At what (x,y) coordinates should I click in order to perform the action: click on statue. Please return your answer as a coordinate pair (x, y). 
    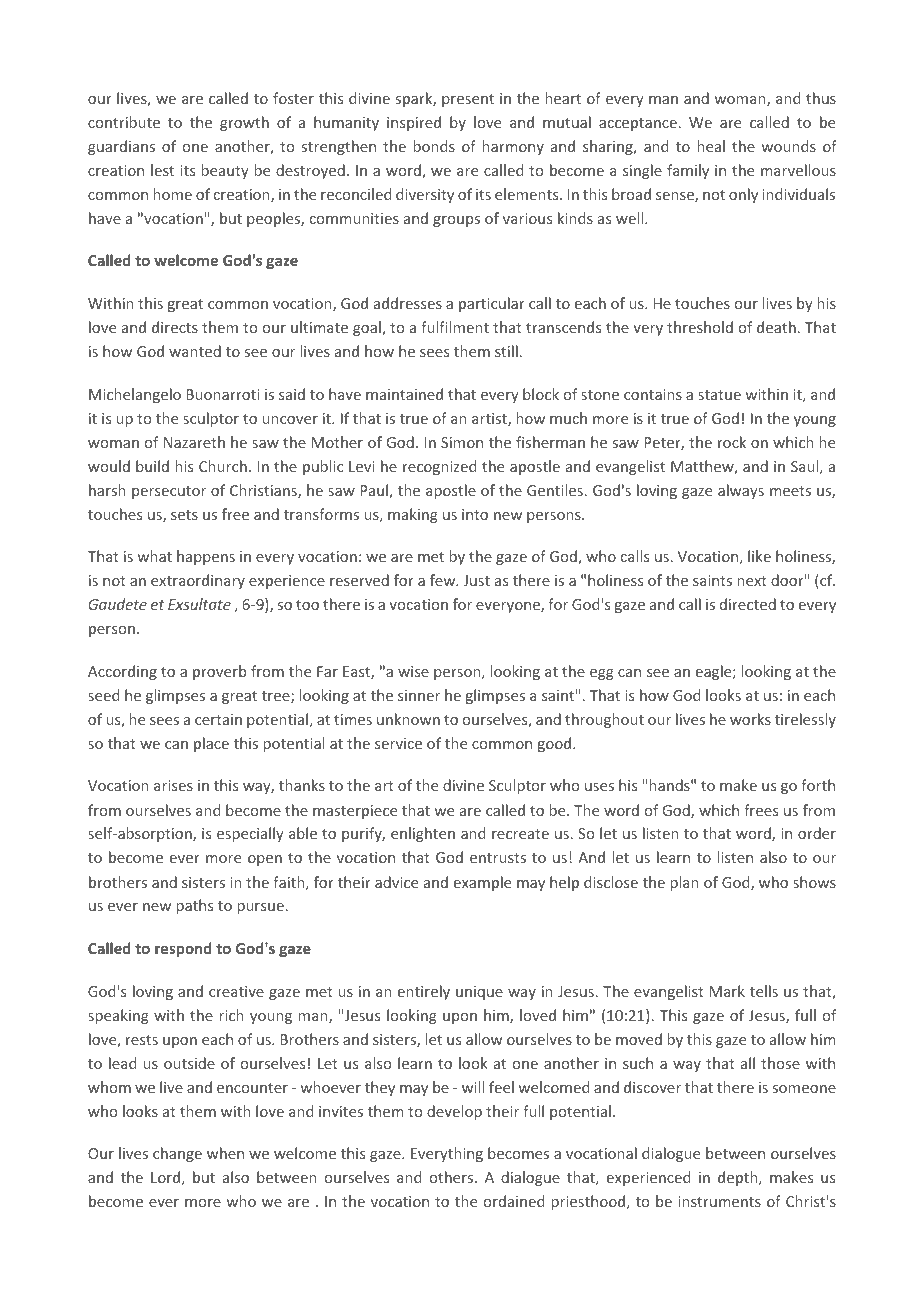
    Looking at the image, I should click on (719, 395).
